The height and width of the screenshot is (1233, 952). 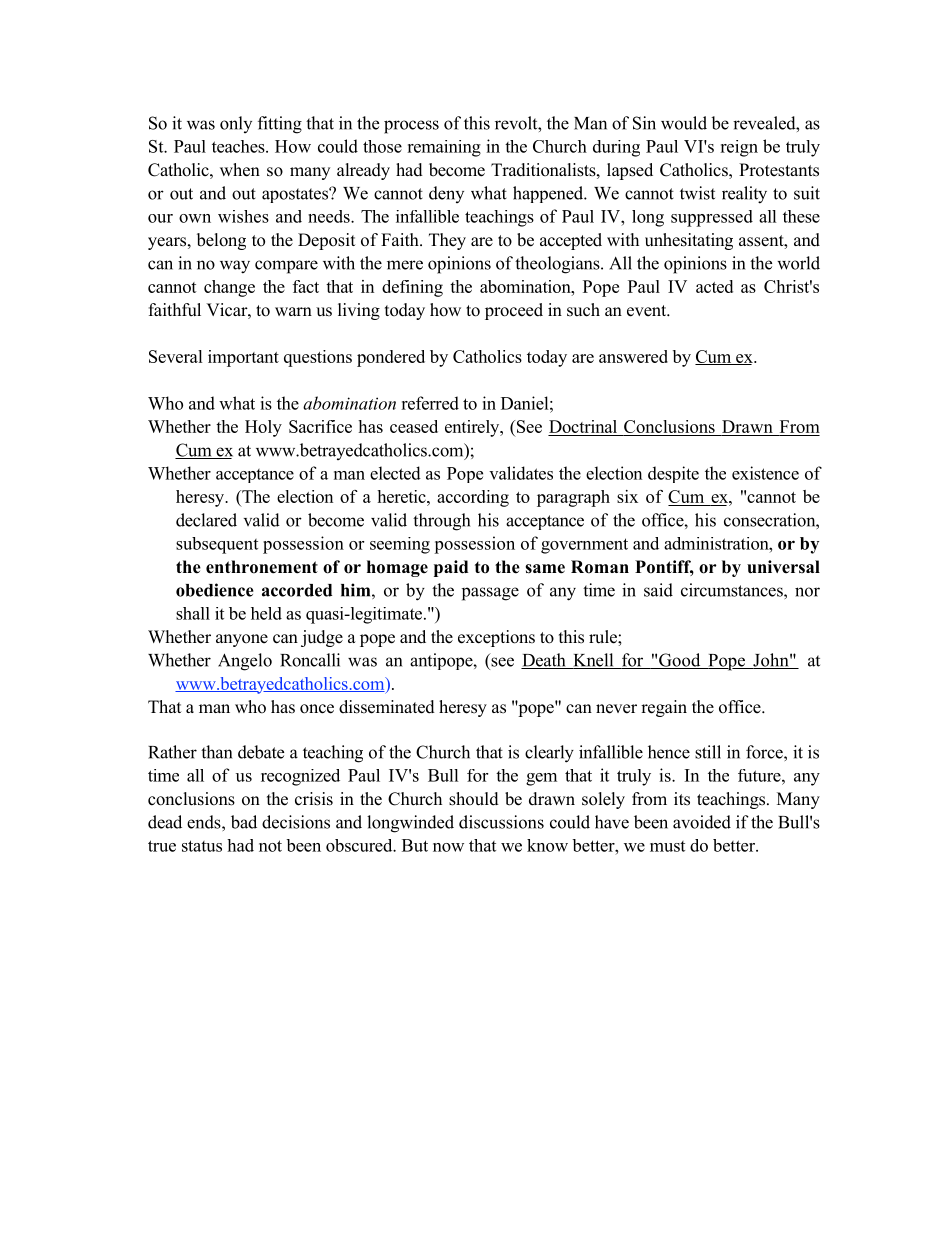 What do you see at coordinates (206, 520) in the screenshot?
I see `declared` at bounding box center [206, 520].
